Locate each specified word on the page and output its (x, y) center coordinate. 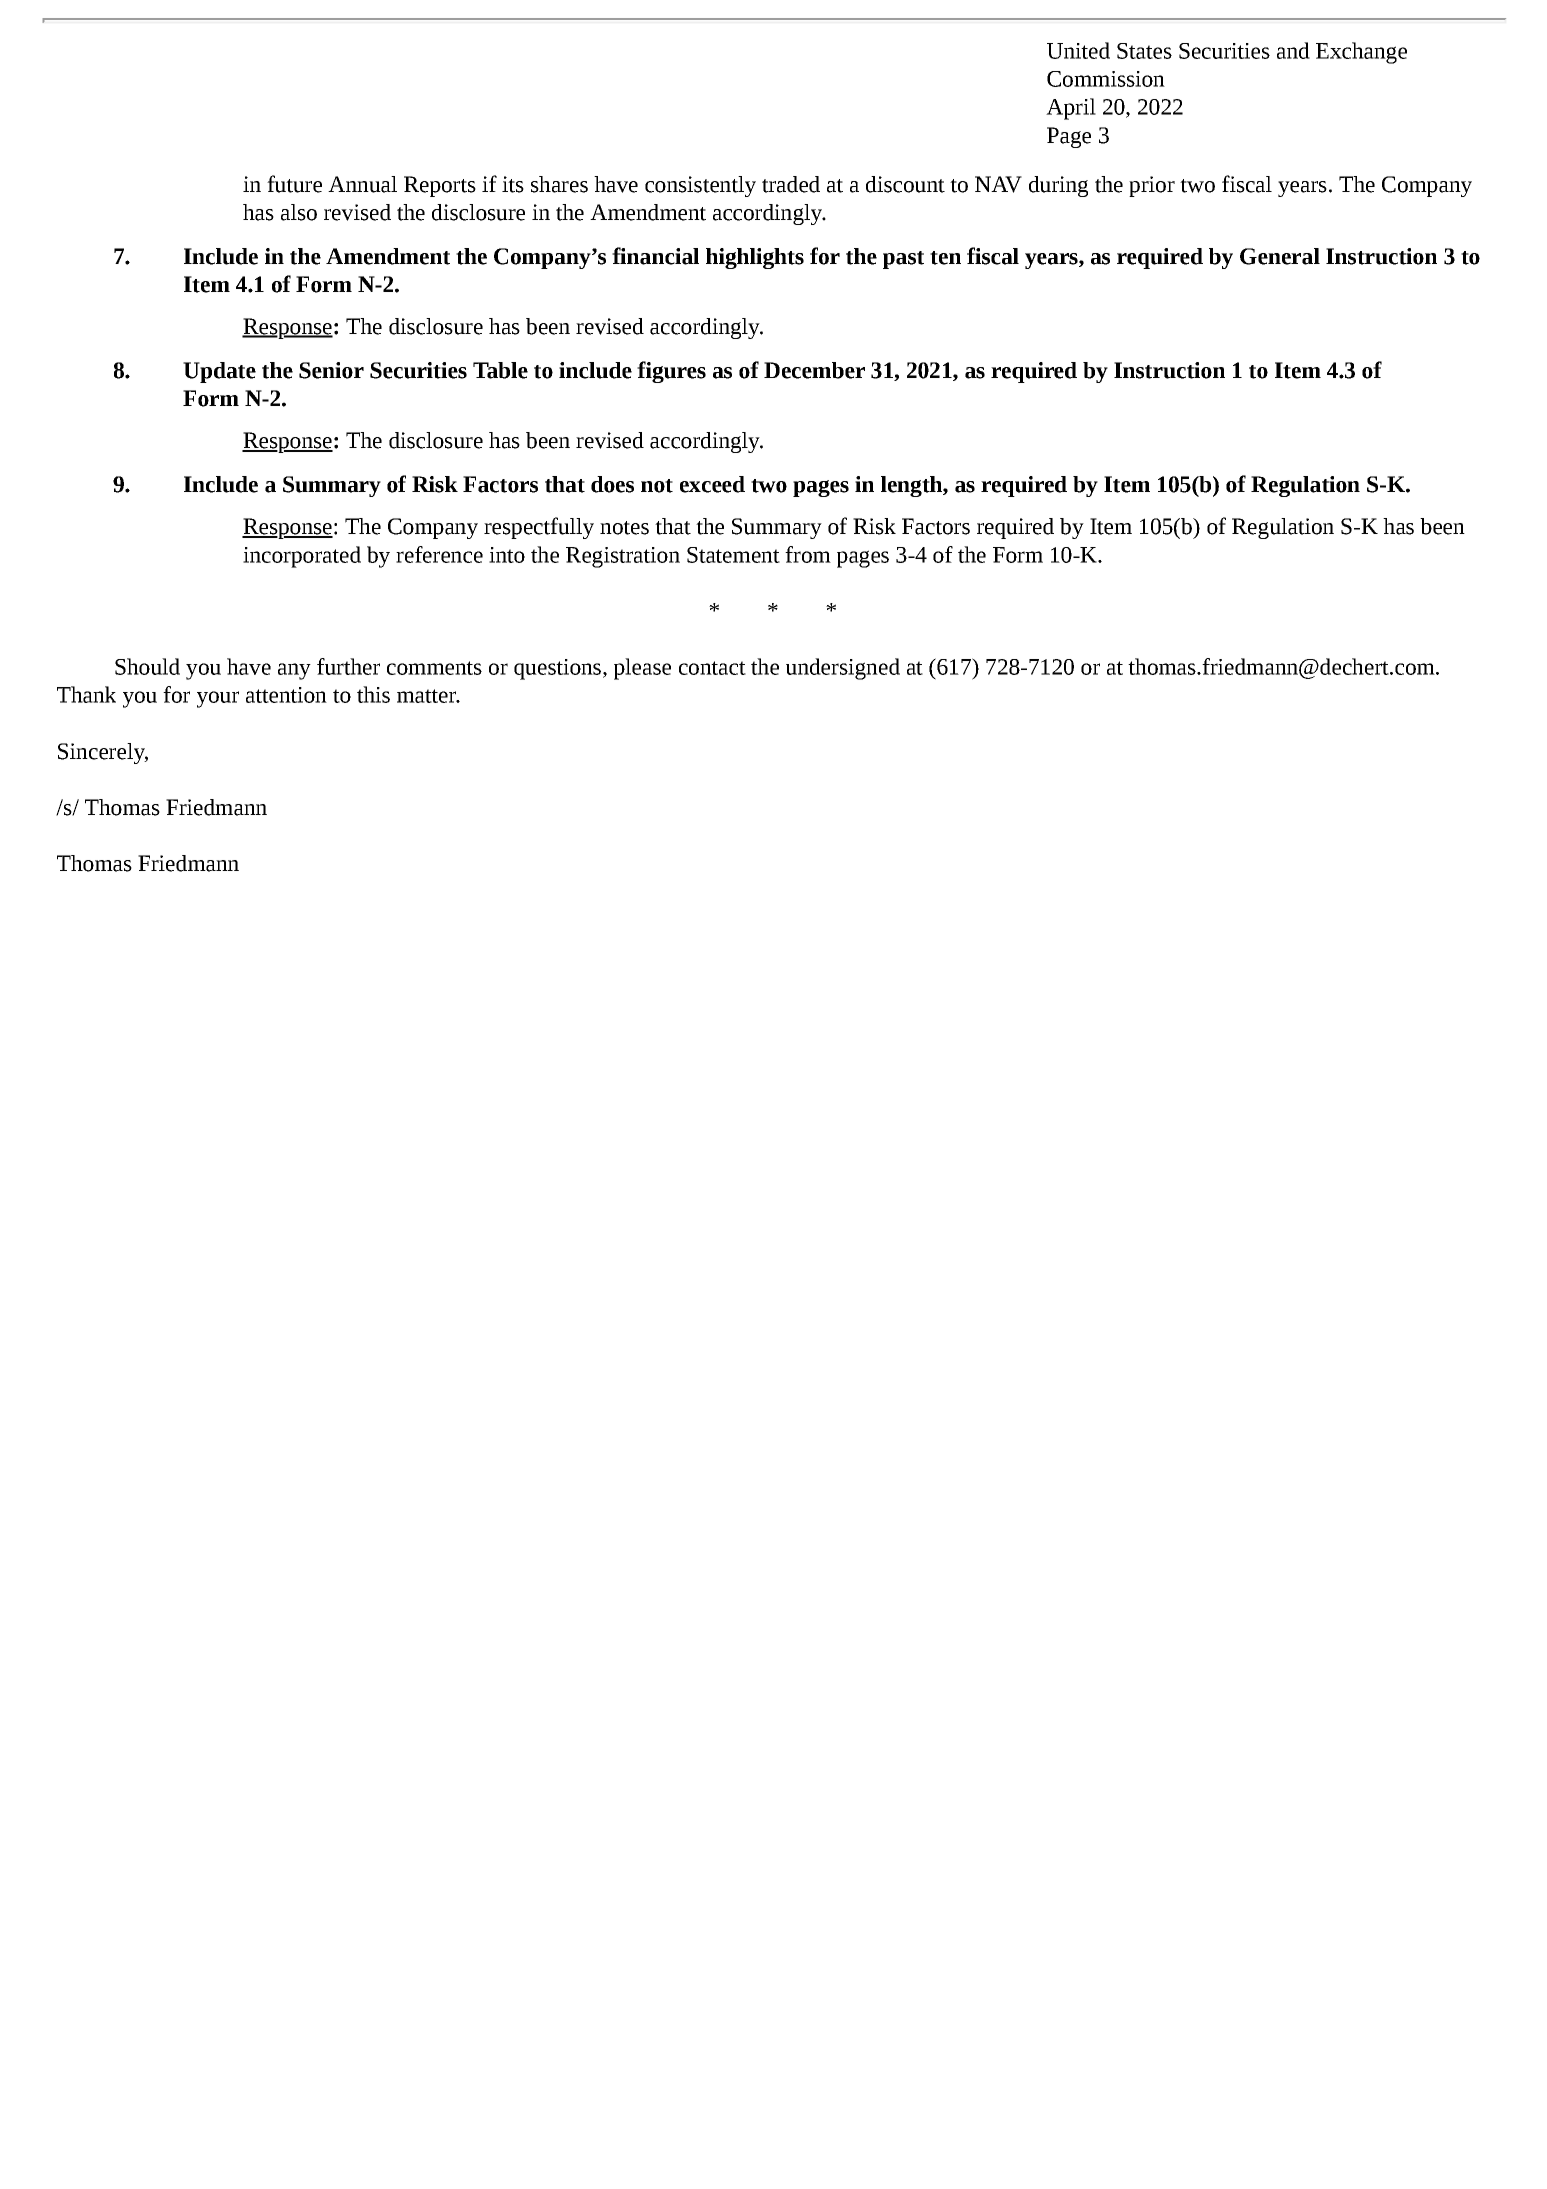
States (1144, 51)
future (294, 184)
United (1078, 50)
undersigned (843, 669)
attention (286, 695)
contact (712, 668)
